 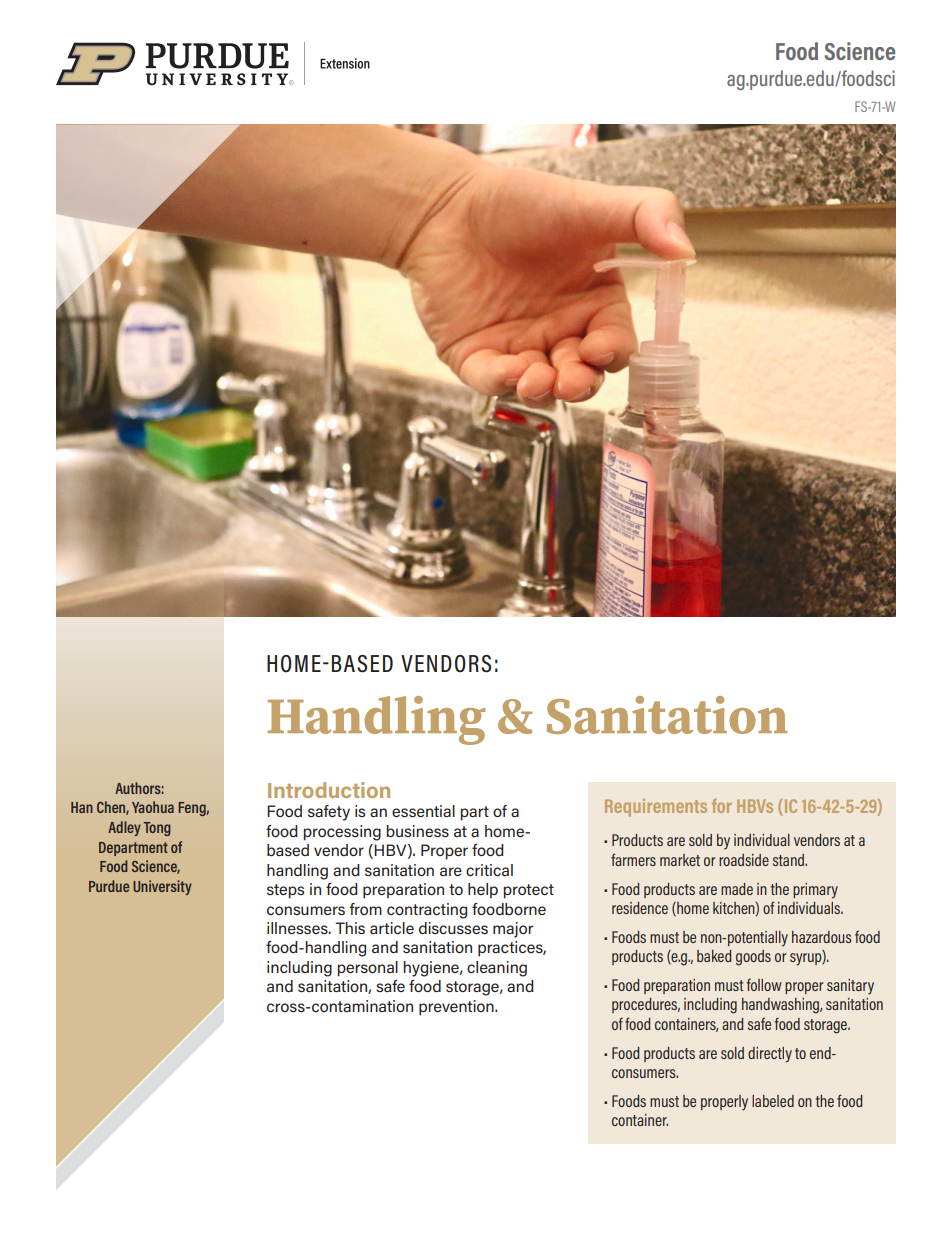 What do you see at coordinates (753, 958) in the page?
I see `goods` at bounding box center [753, 958].
